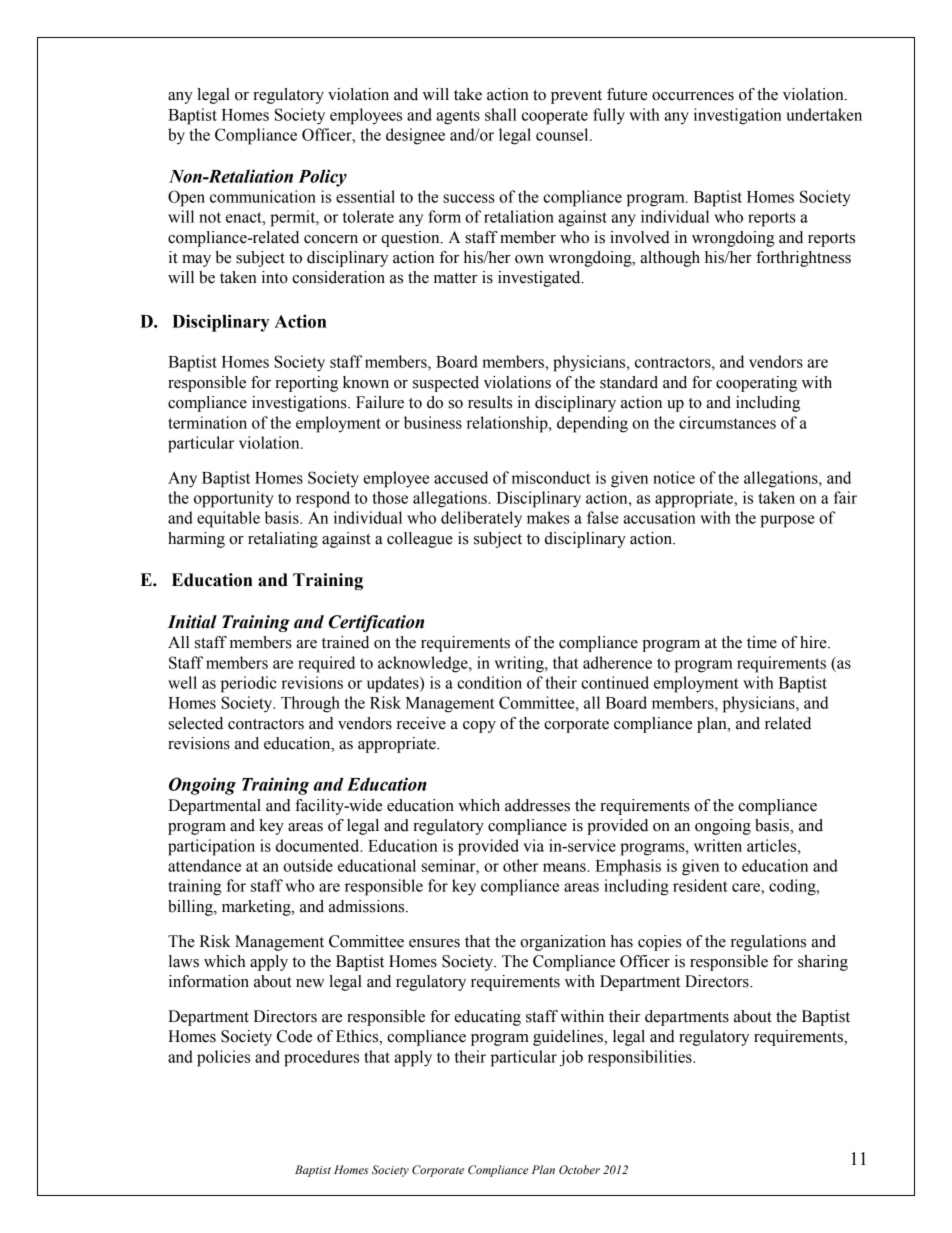 The image size is (952, 1233). Describe the element at coordinates (500, 114) in the screenshot. I see `shall` at that location.
